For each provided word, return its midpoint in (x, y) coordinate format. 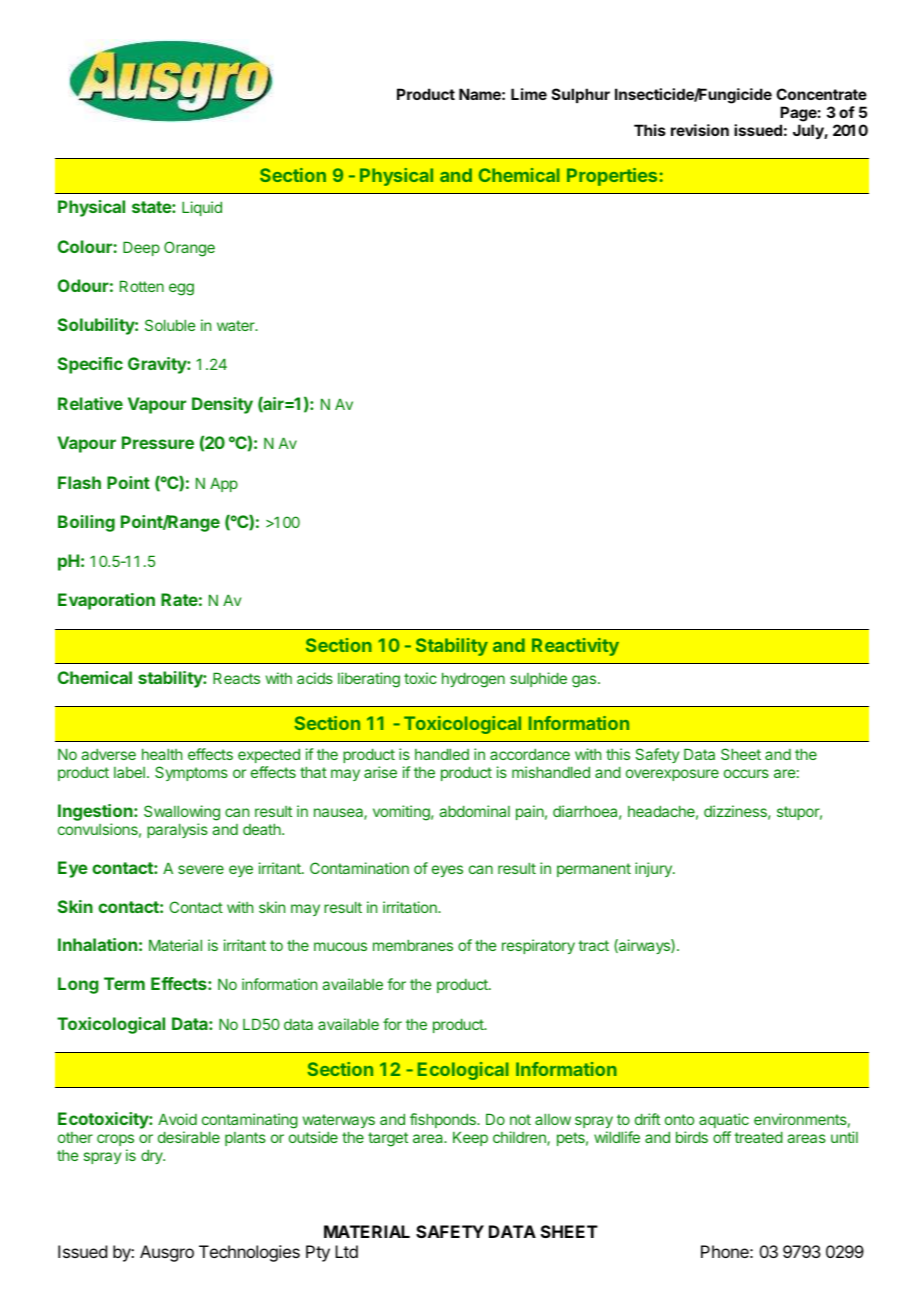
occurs (746, 773)
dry (153, 1156)
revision (700, 130)
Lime (529, 94)
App (224, 484)
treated (758, 1137)
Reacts (236, 678)
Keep (470, 1138)
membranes (413, 945)
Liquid (202, 208)
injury (654, 869)
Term (124, 983)
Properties (612, 177)
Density (222, 405)
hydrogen (473, 680)
